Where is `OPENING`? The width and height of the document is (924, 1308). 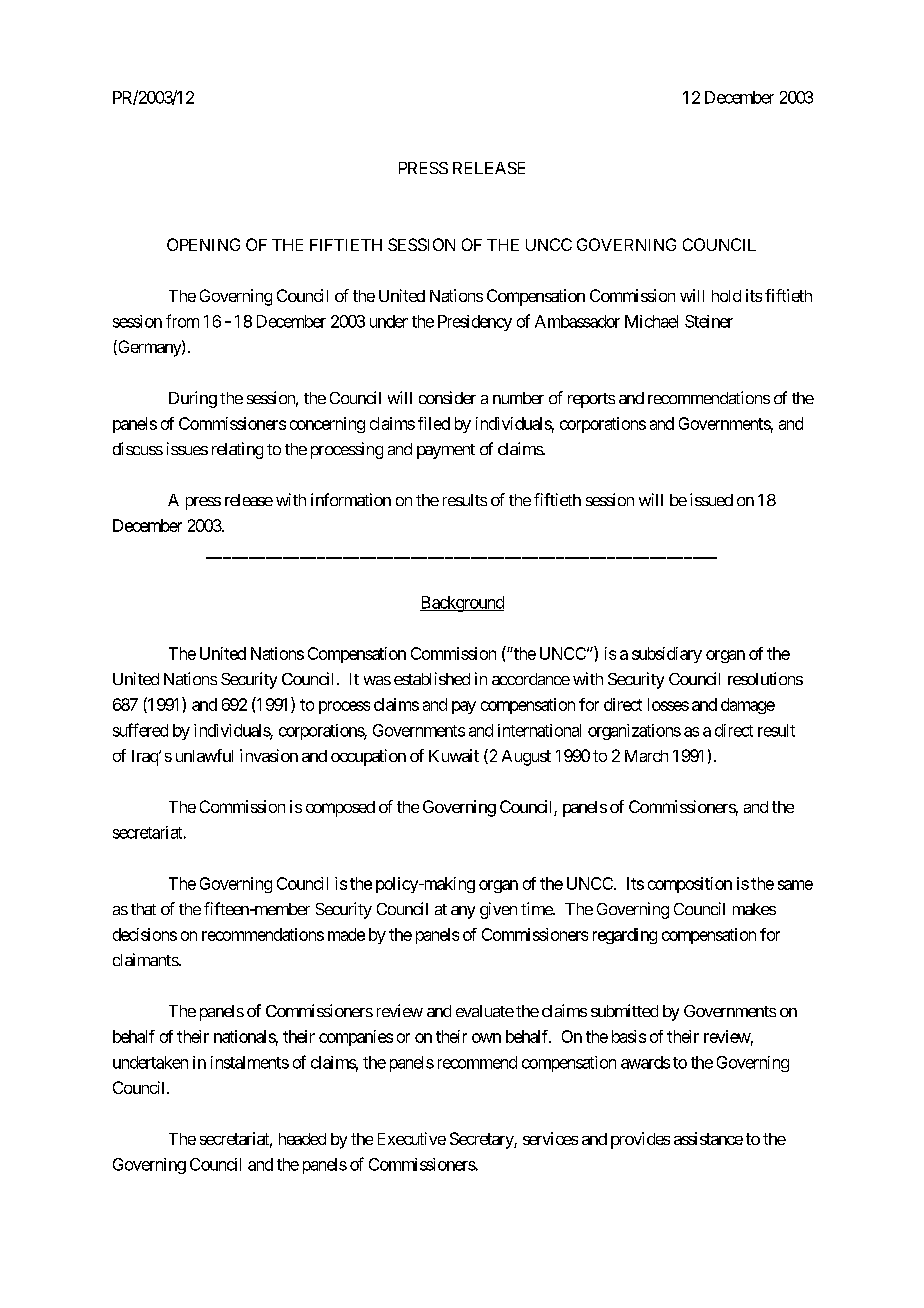 OPENING is located at coordinates (203, 244).
